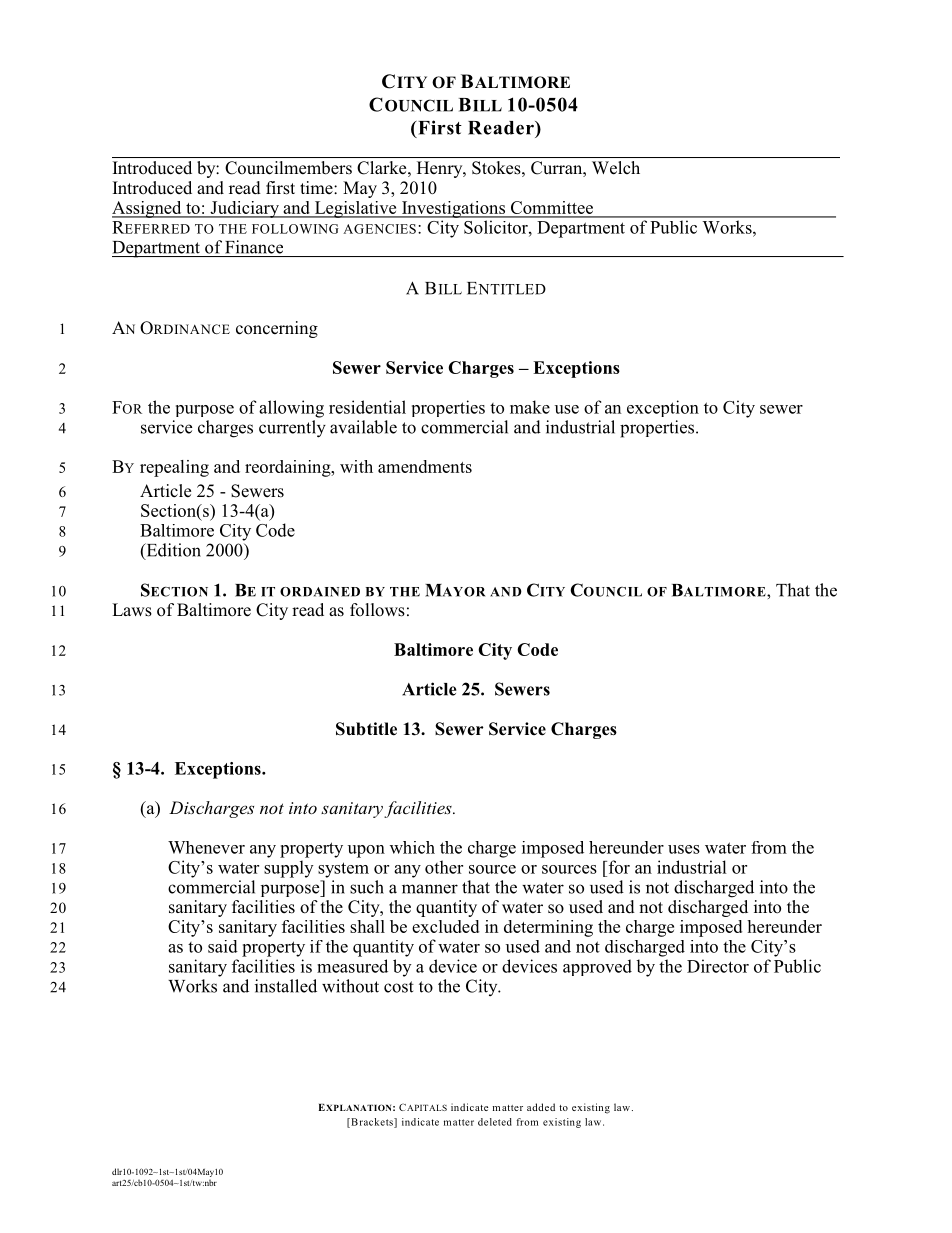 Image resolution: width=952 pixels, height=1233 pixels. I want to click on uses, so click(684, 849).
